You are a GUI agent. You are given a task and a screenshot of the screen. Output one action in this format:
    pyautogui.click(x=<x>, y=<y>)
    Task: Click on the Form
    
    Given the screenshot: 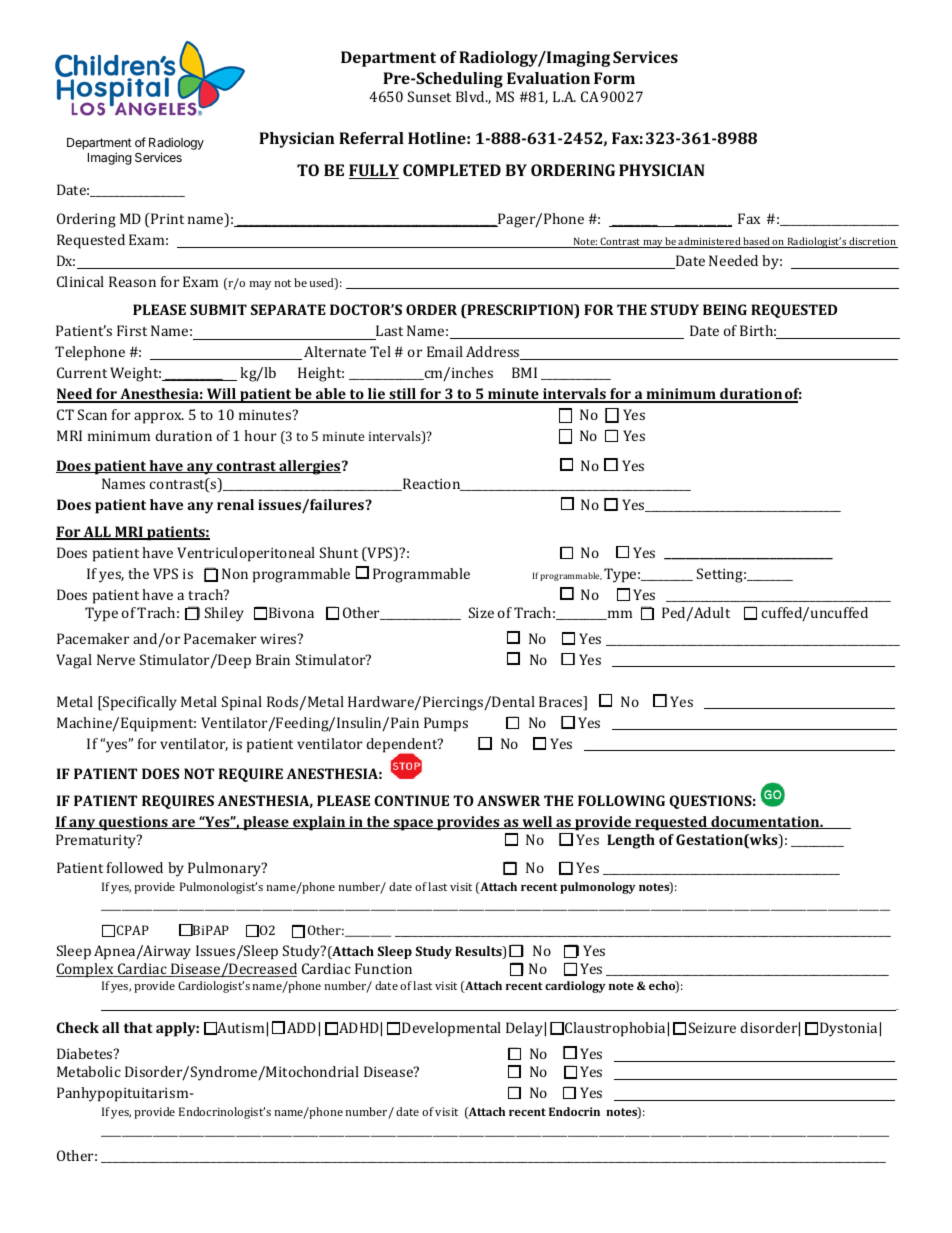 What is the action you would take?
    pyautogui.click(x=614, y=78)
